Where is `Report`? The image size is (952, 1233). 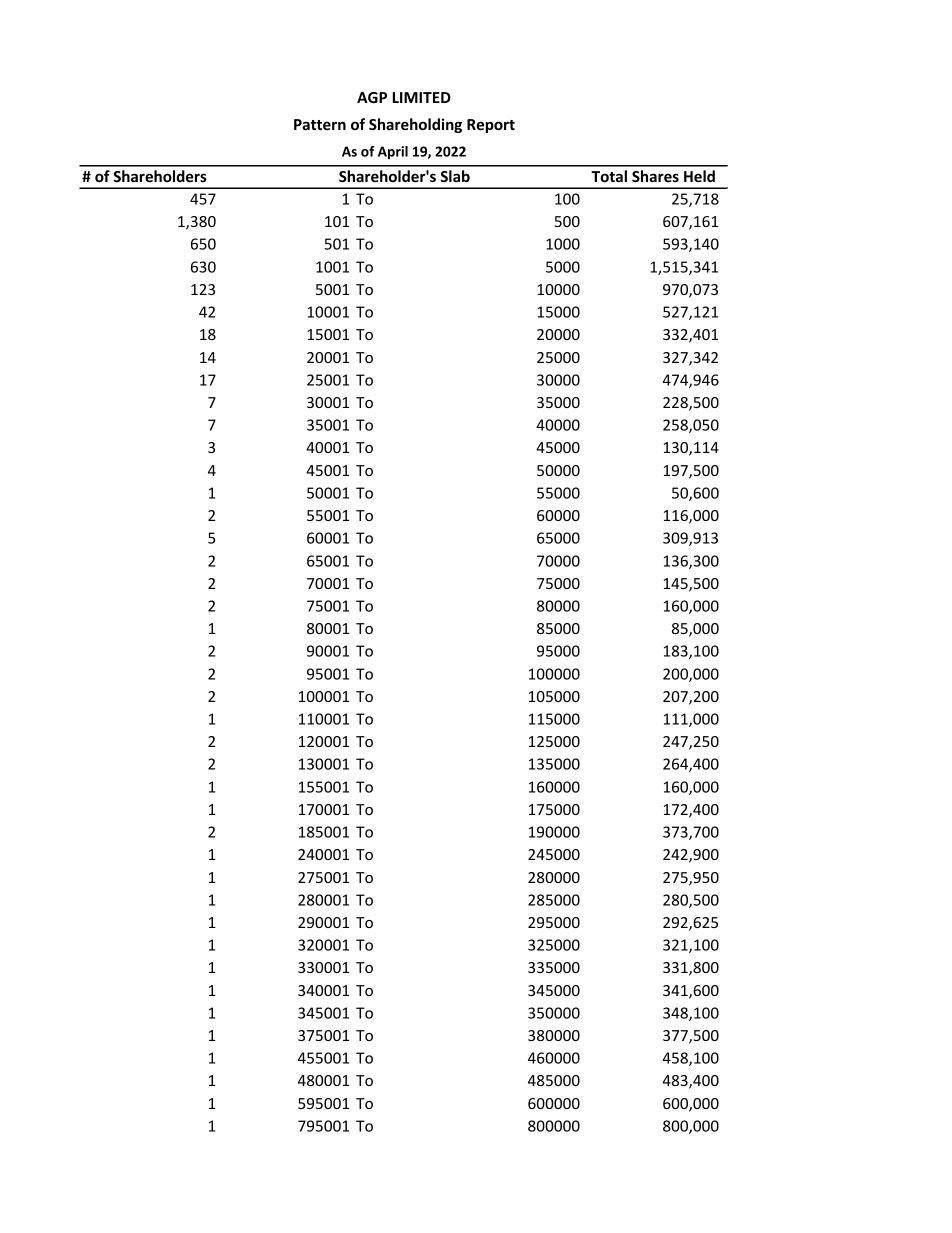 Report is located at coordinates (491, 126).
